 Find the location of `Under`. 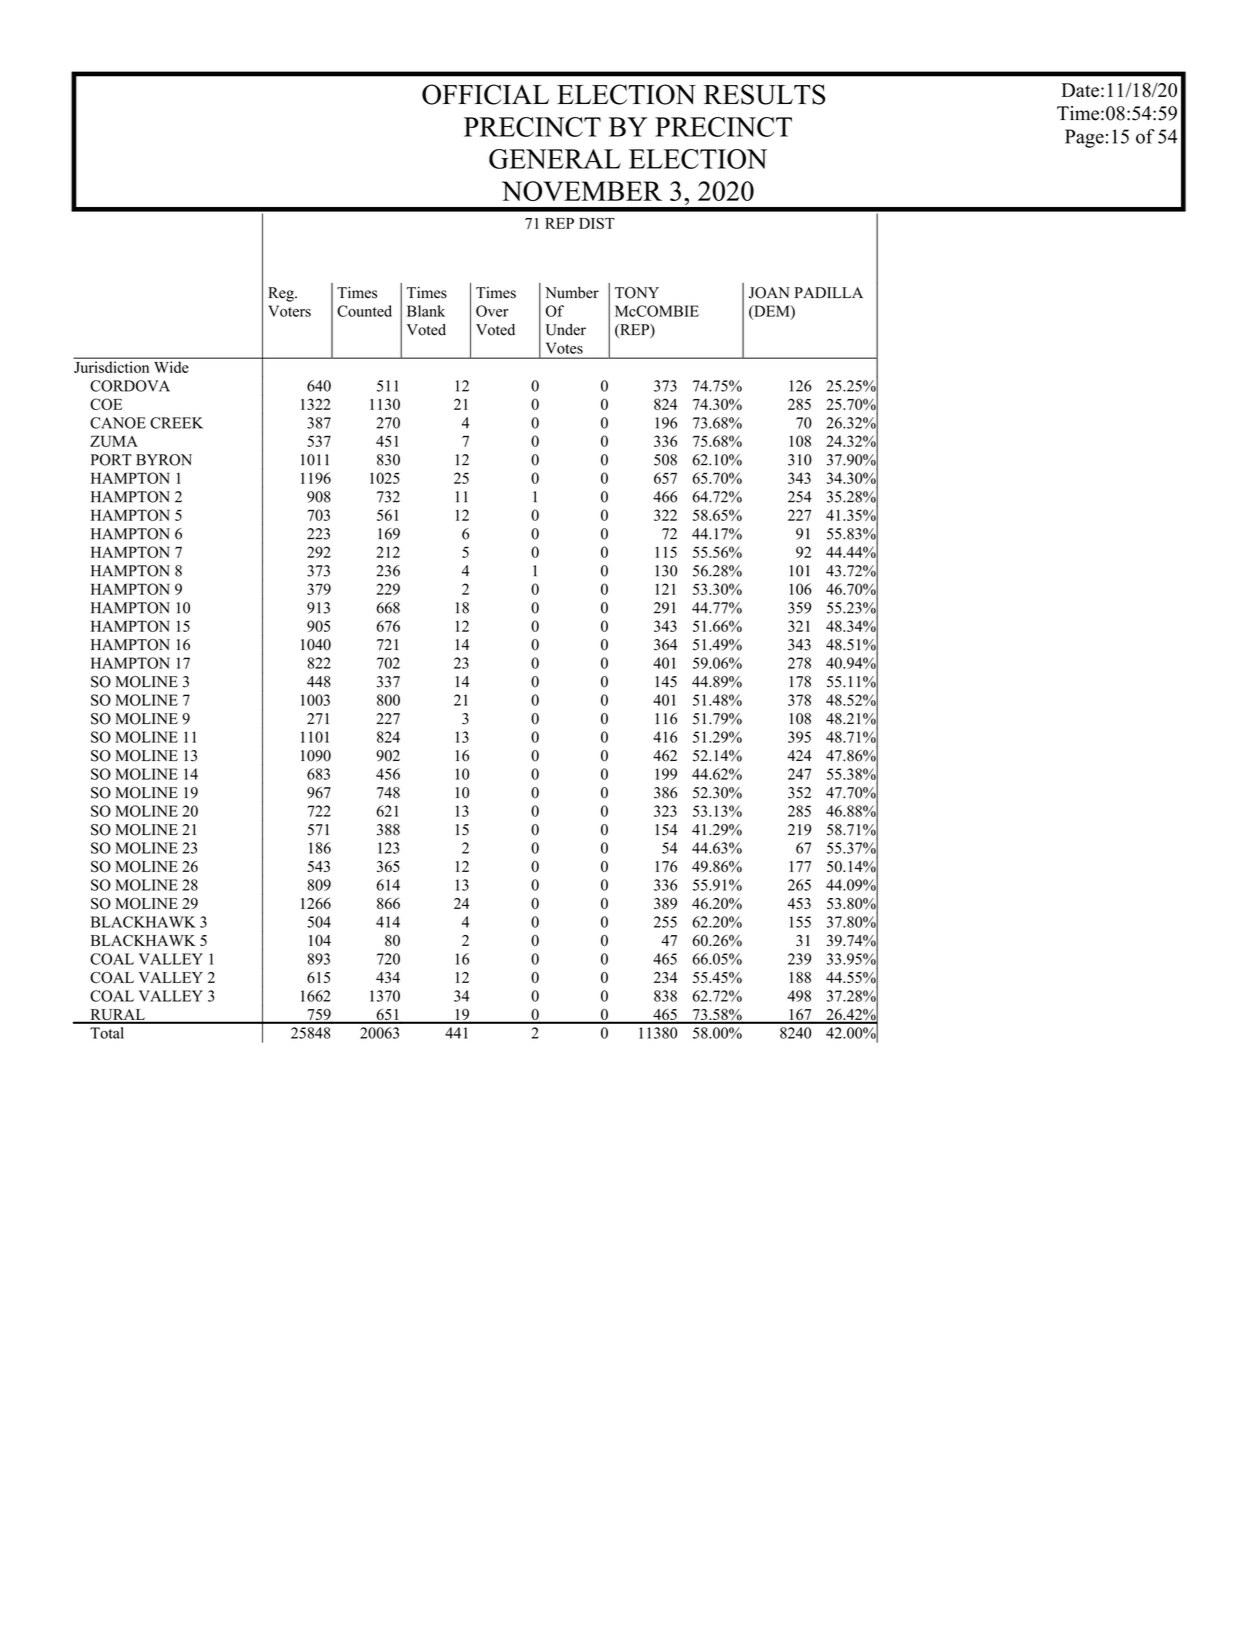

Under is located at coordinates (566, 329).
